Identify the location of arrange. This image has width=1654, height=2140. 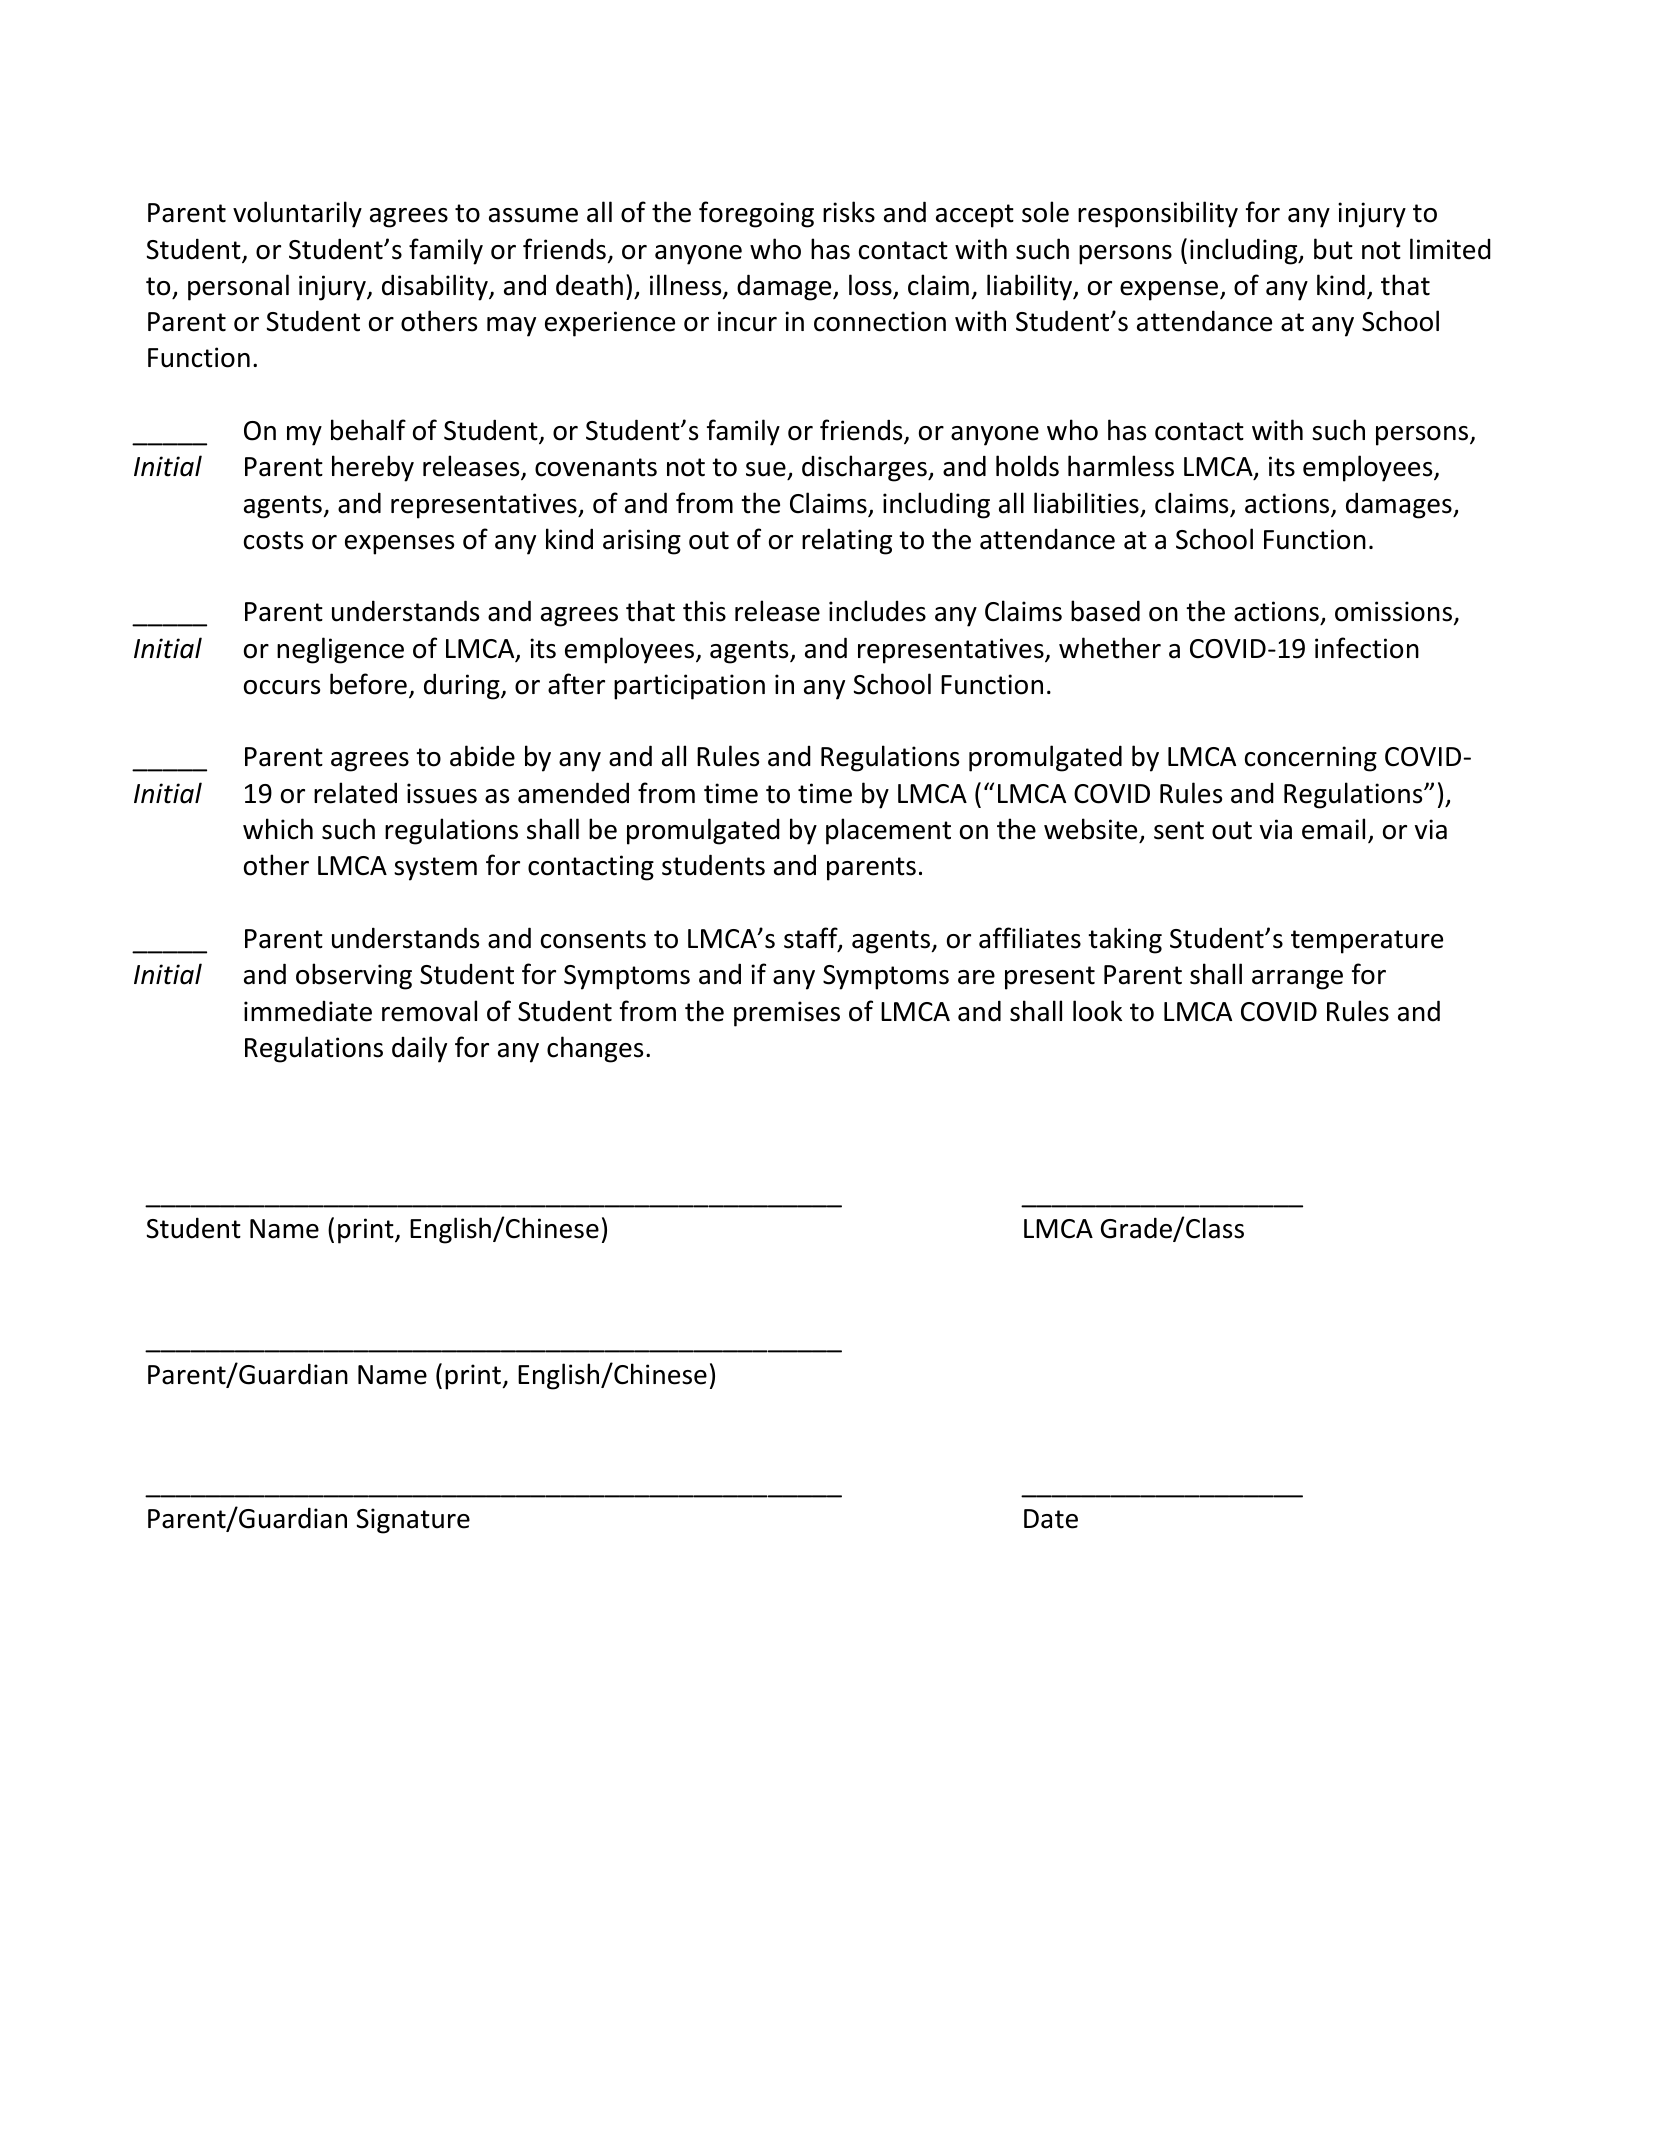
(1297, 980).
